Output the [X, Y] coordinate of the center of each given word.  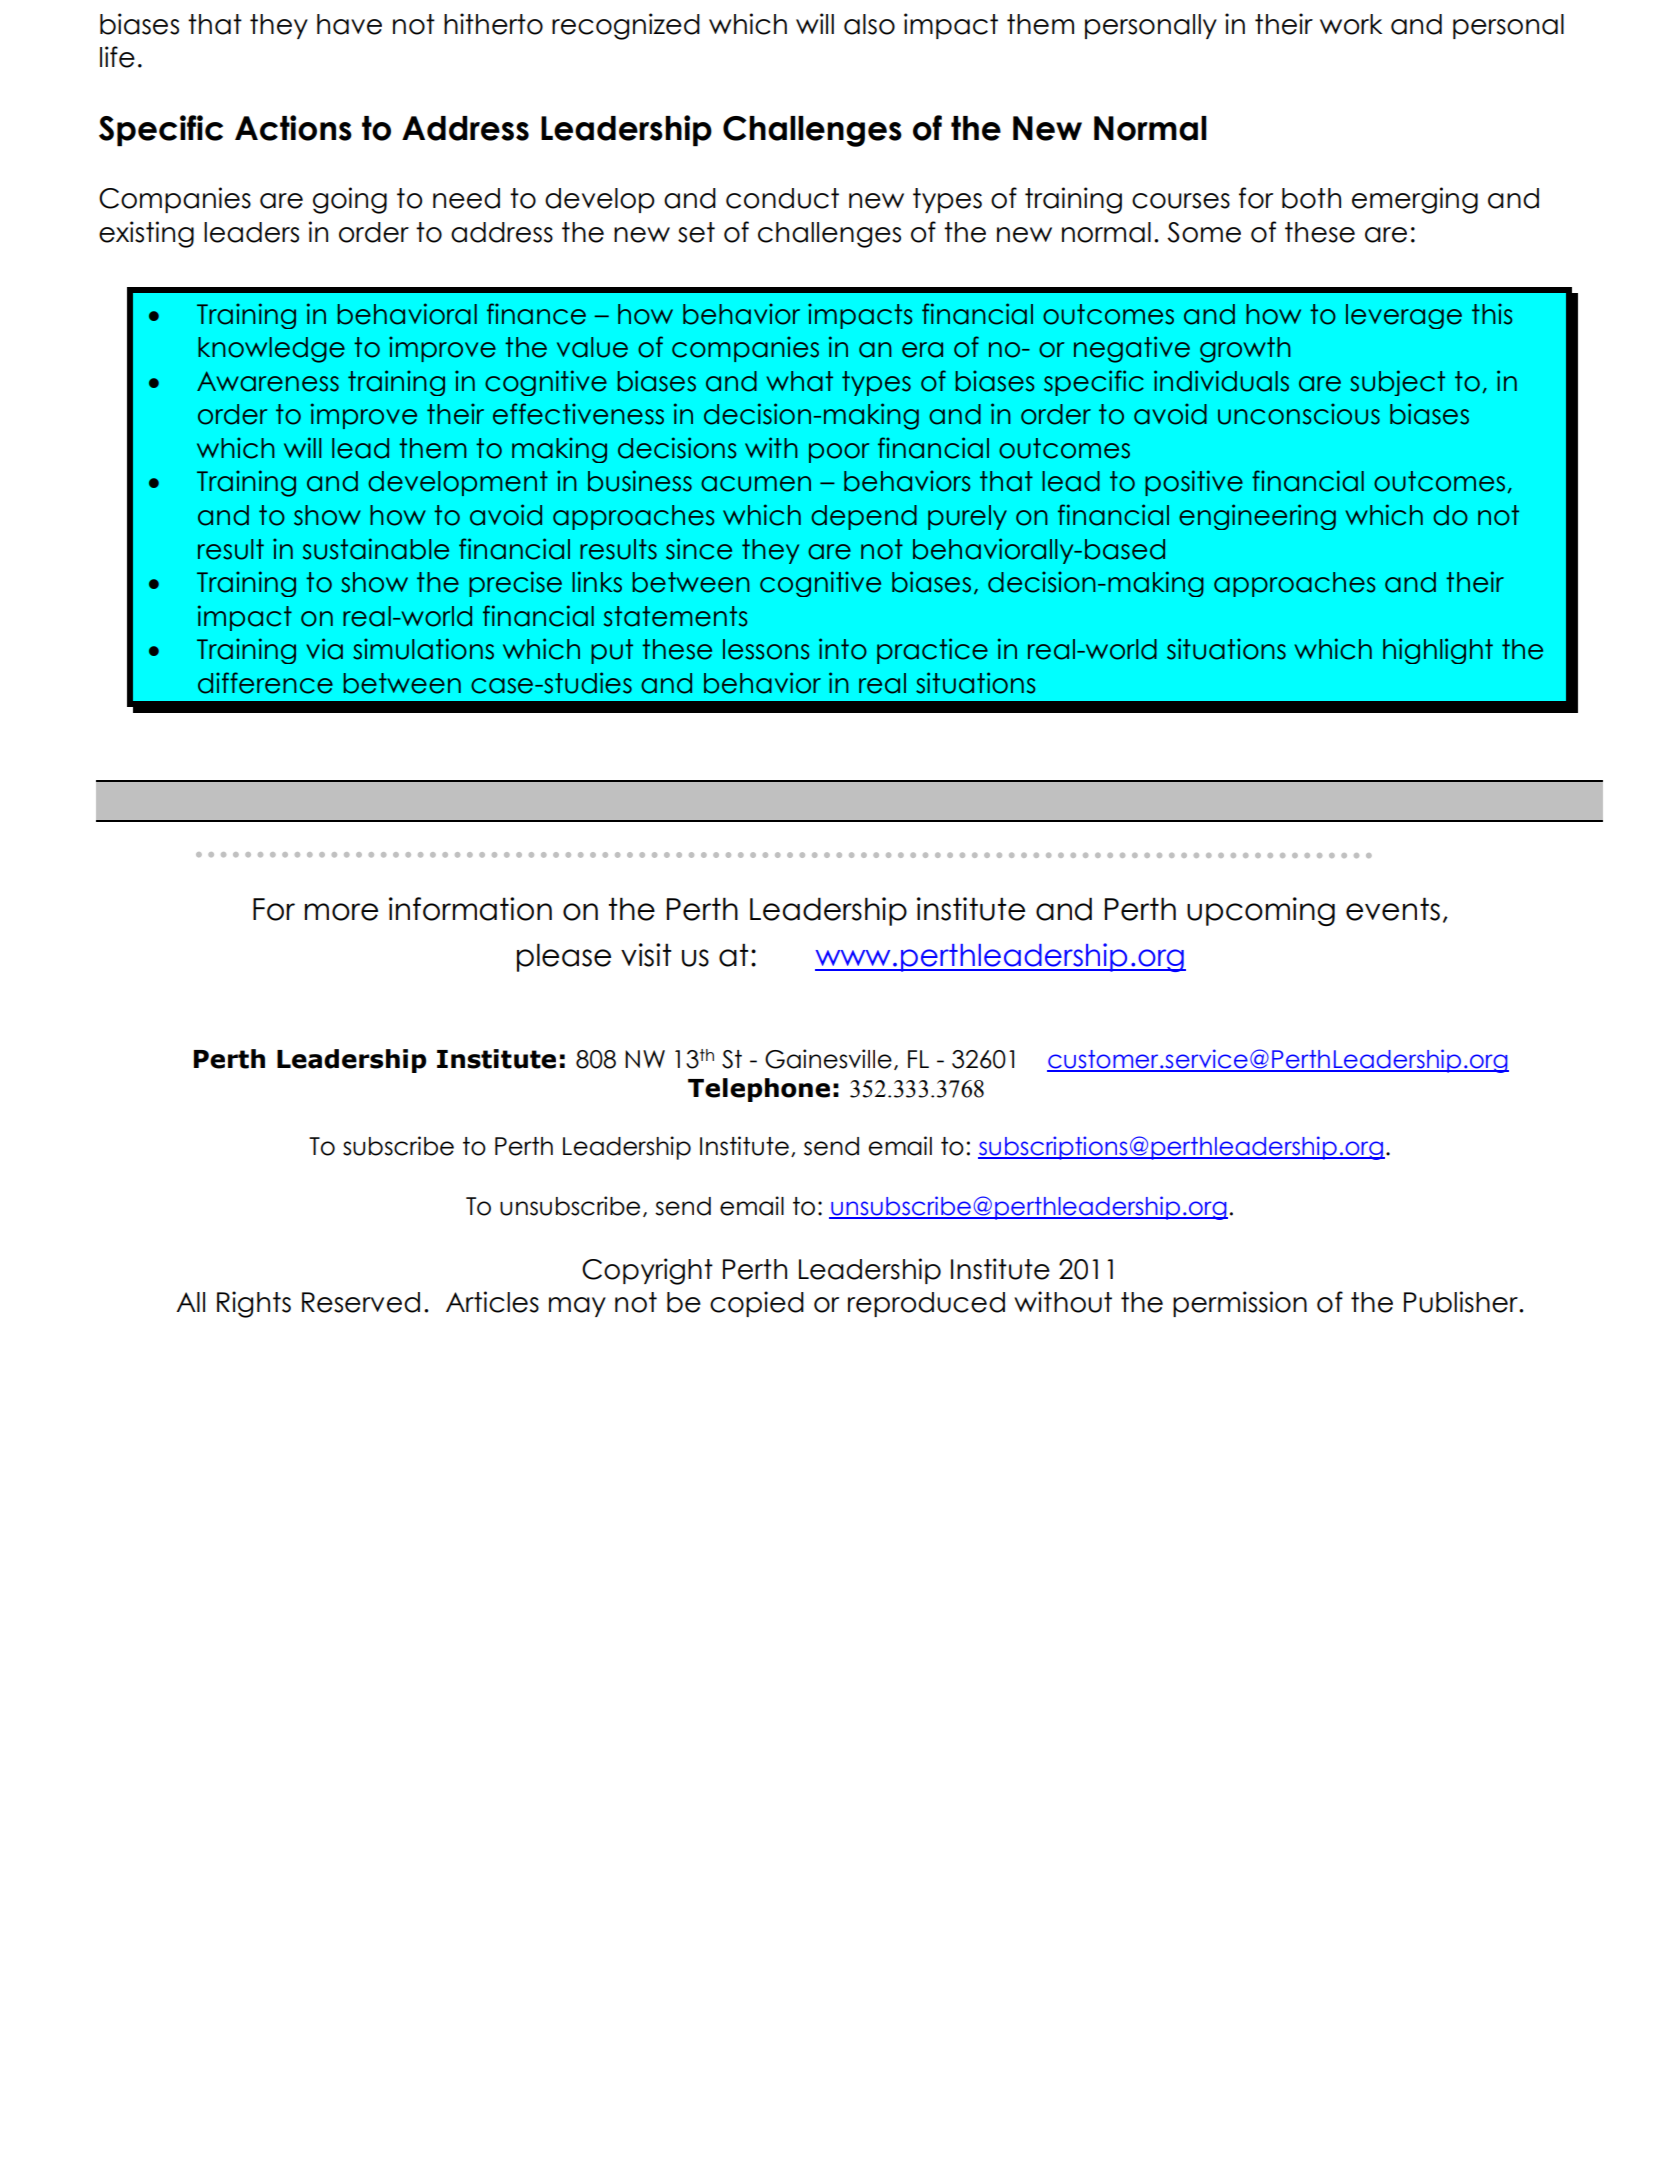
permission [1240, 1304]
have [349, 24]
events [1393, 909]
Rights [254, 1304]
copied [757, 1304]
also [869, 24]
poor [839, 453]
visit [646, 955]
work [1351, 24]
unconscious [1299, 414]
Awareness [268, 381]
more [341, 912]
